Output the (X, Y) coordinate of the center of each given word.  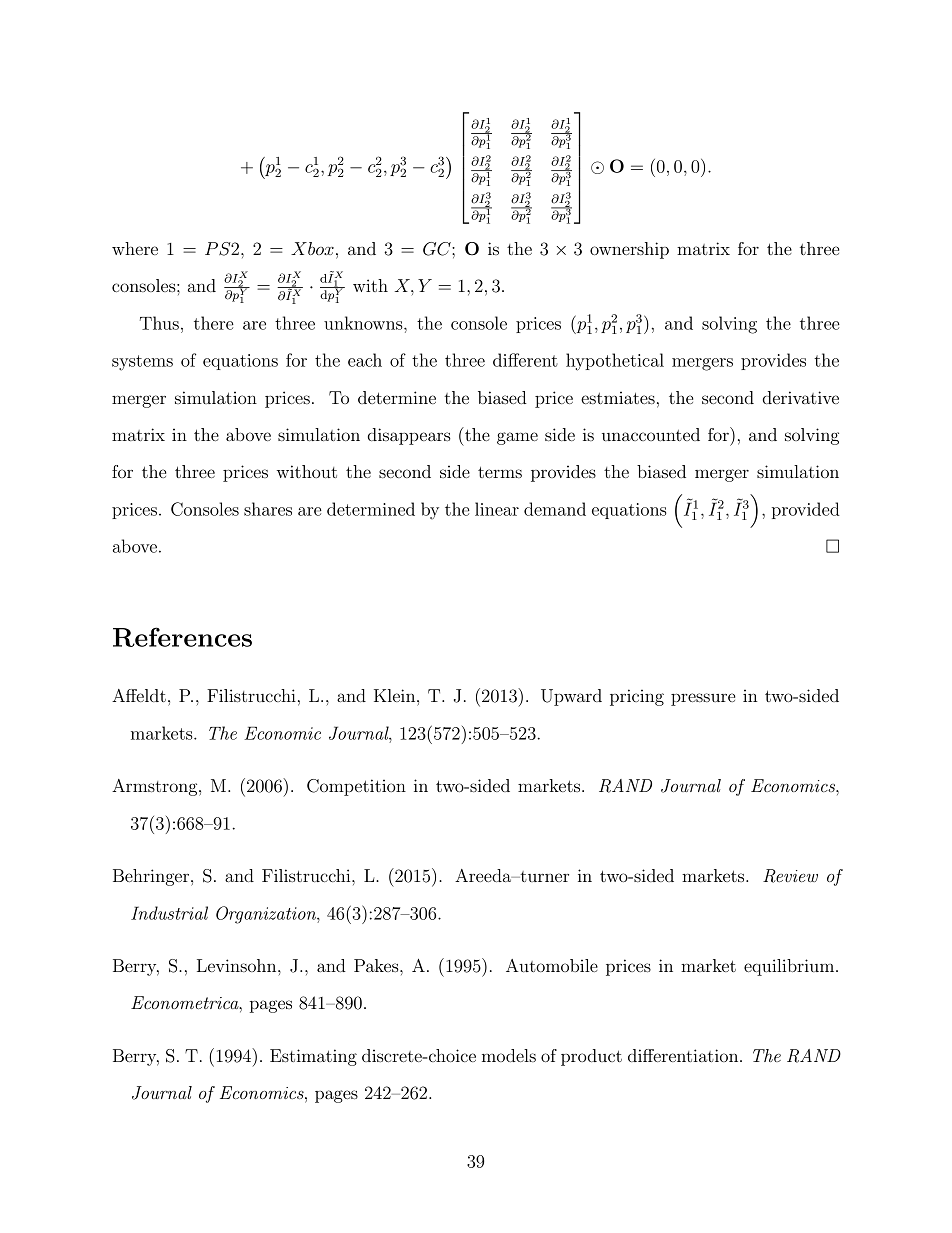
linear (497, 509)
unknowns (364, 323)
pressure (703, 699)
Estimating (313, 1057)
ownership (629, 250)
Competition (356, 787)
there (214, 323)
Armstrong (156, 787)
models (509, 1055)
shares (268, 509)
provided (806, 510)
